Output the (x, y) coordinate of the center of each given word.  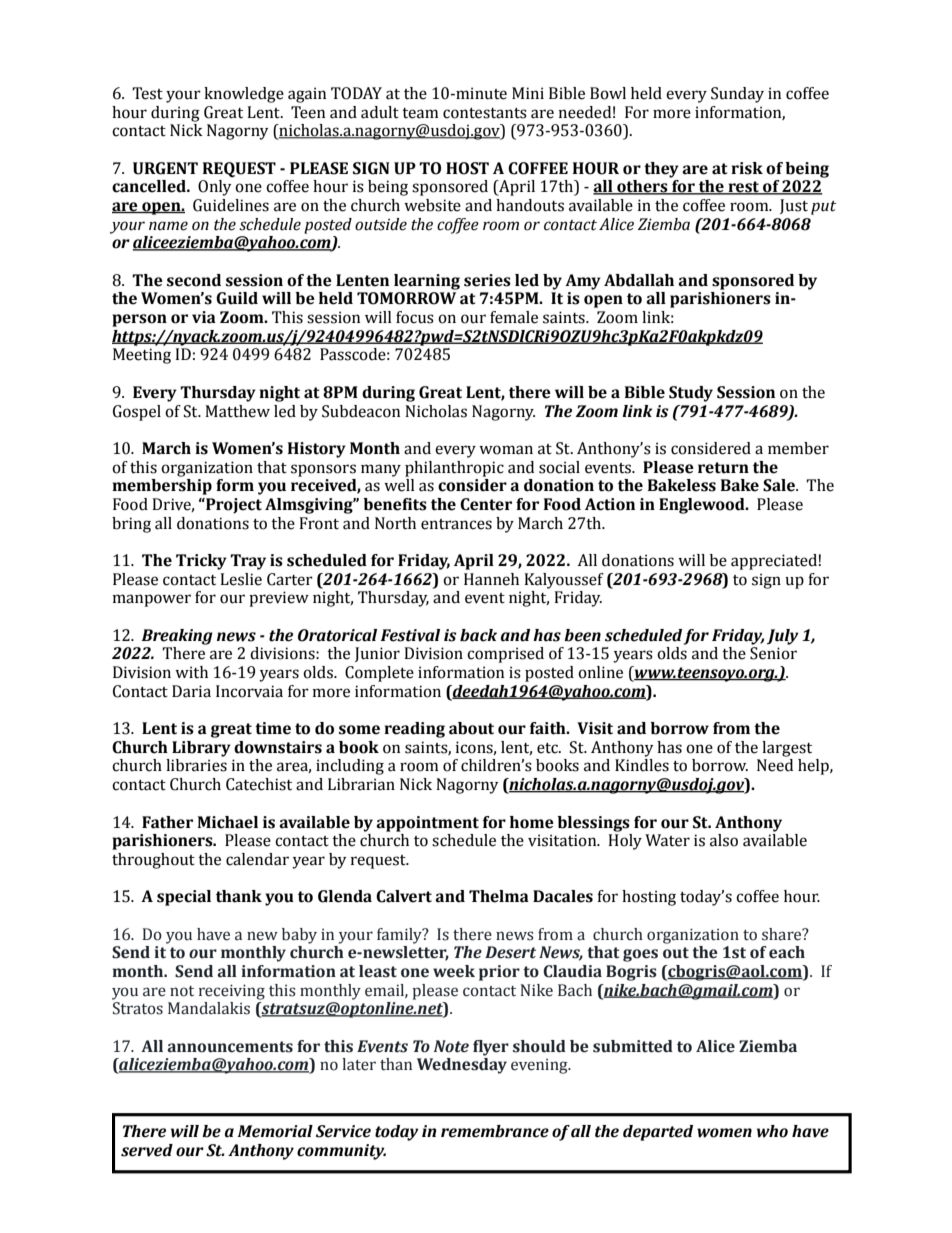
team (420, 113)
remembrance (495, 1131)
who (772, 1131)
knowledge (244, 95)
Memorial (275, 1131)
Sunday (737, 95)
